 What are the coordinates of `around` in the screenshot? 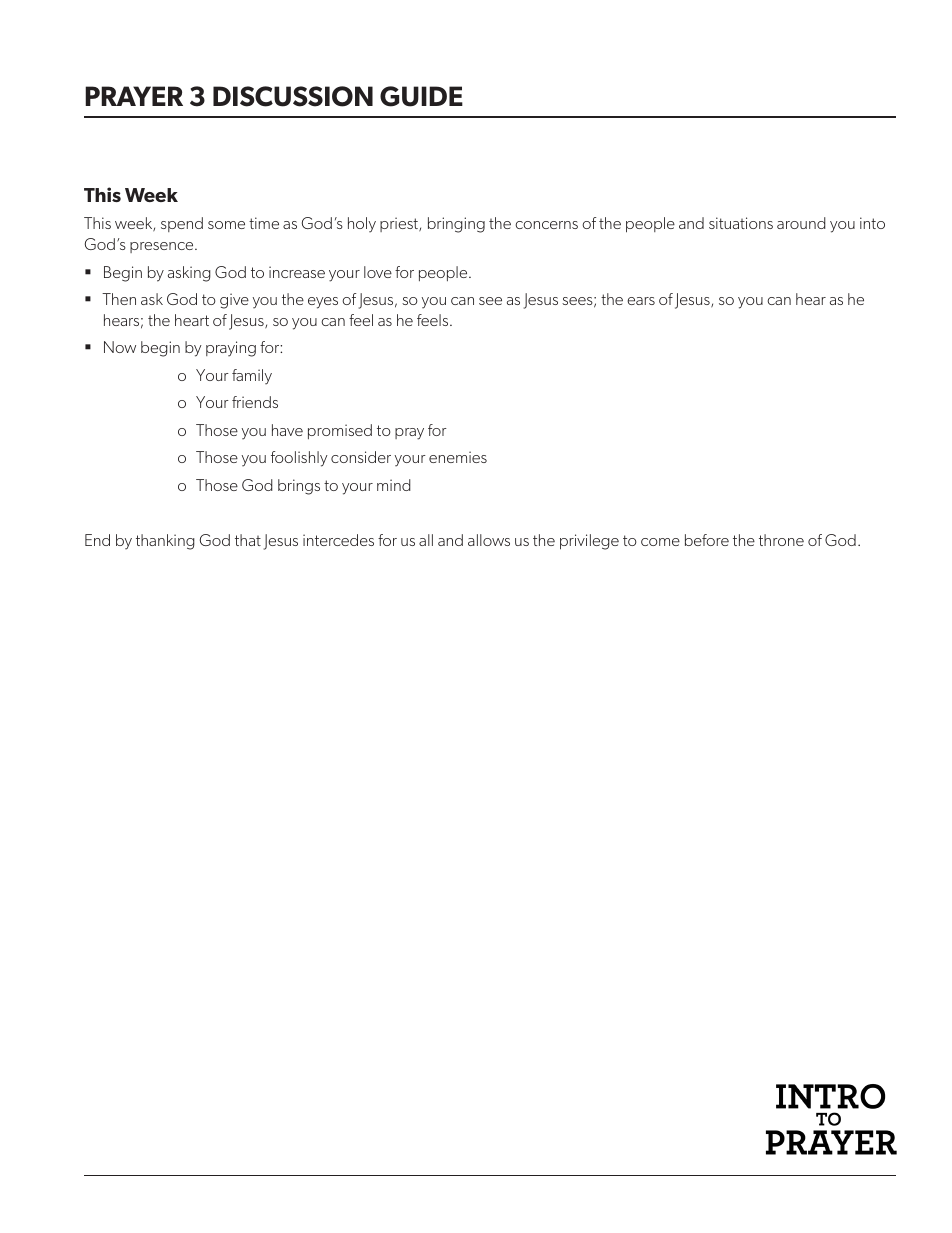 It's located at (801, 223).
